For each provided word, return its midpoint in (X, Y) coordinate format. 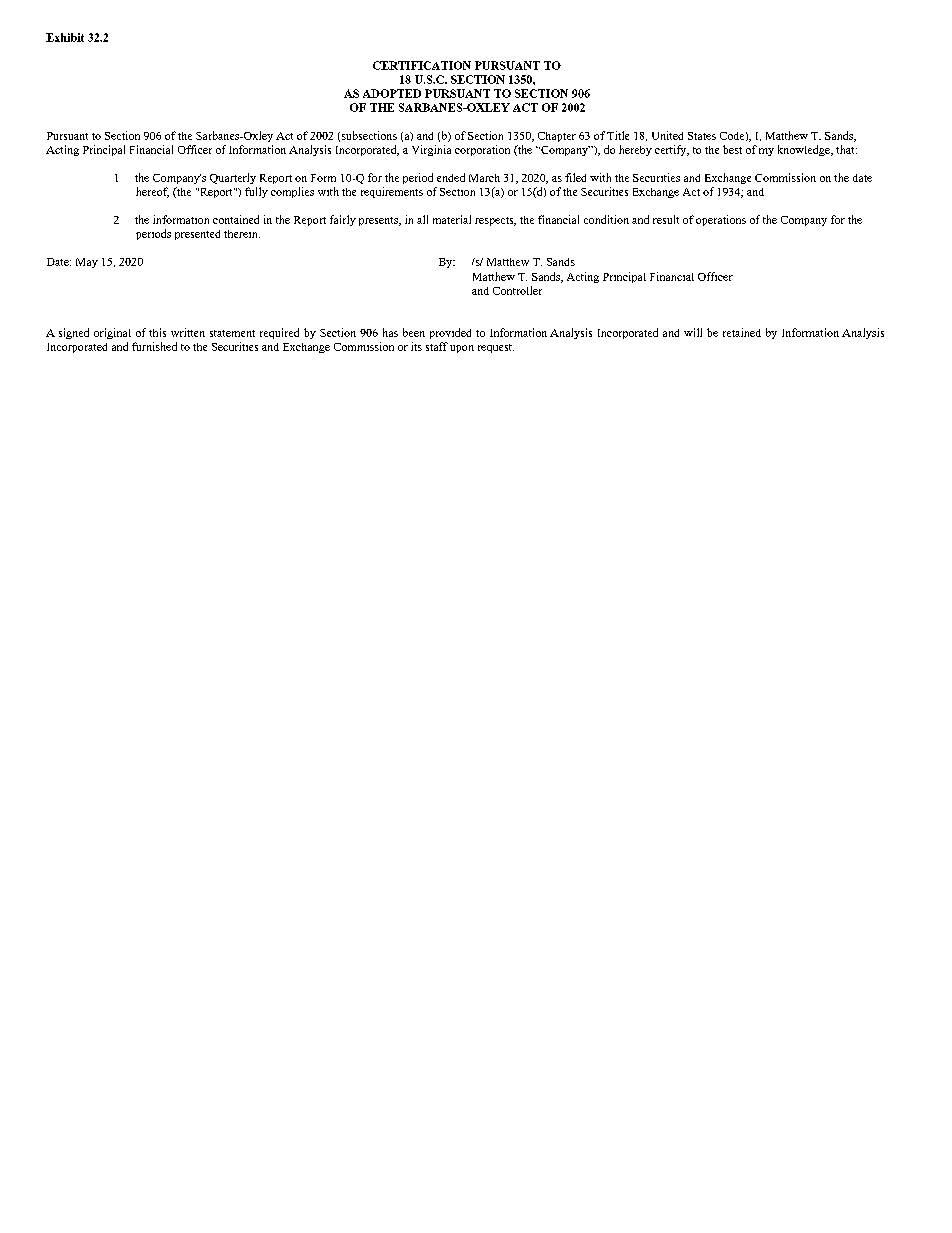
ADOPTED (392, 93)
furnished (154, 346)
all (422, 219)
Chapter (557, 137)
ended (451, 177)
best (732, 149)
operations (721, 220)
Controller (517, 290)
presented (197, 235)
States (702, 136)
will (693, 332)
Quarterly (233, 178)
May (87, 263)
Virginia (431, 150)
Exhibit (65, 37)
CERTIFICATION (422, 65)
